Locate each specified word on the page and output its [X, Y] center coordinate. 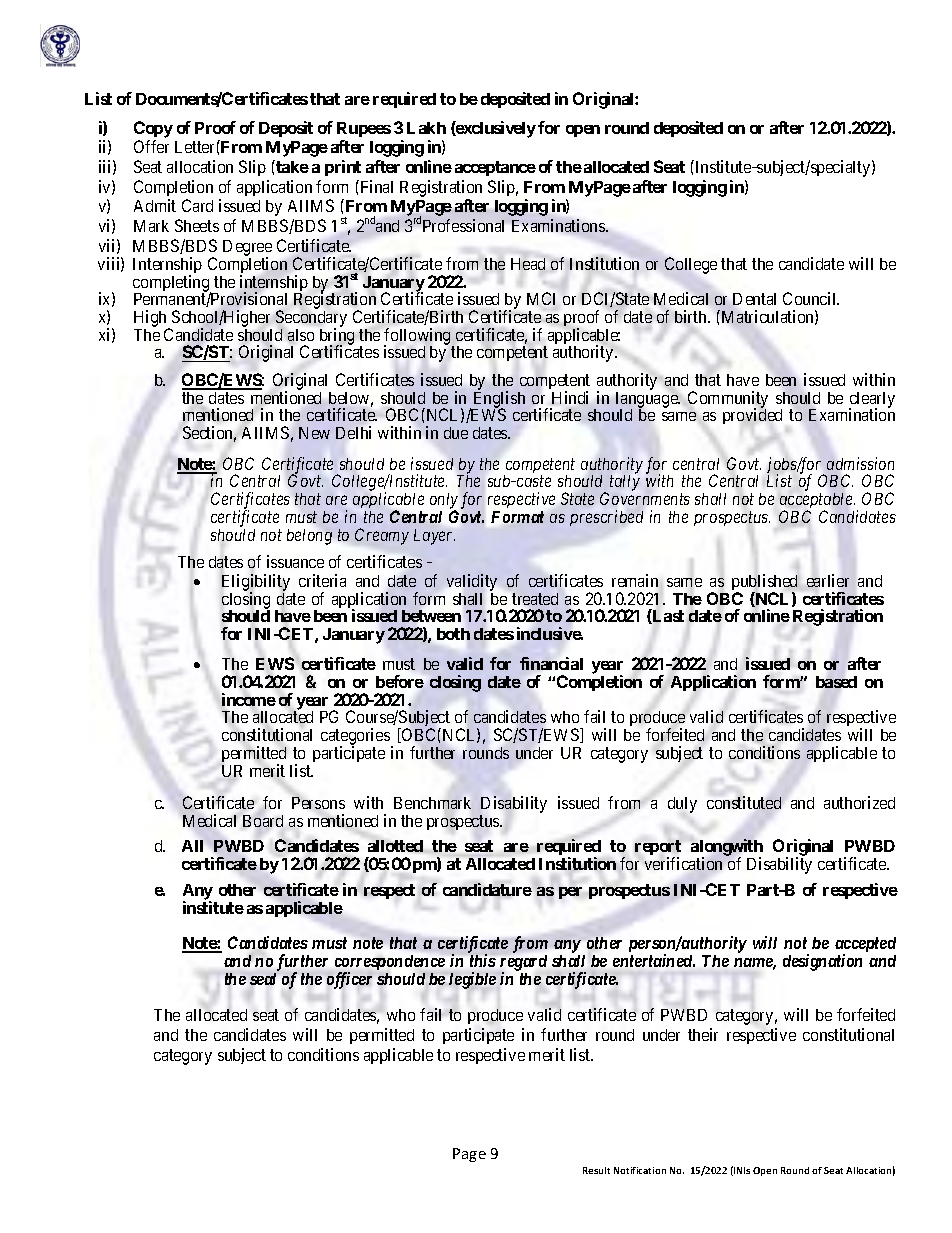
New [314, 433]
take [291, 166]
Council [811, 298]
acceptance [495, 168]
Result [596, 1170]
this [483, 960]
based [836, 682]
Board [263, 821]
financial [551, 663]
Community [728, 400]
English [498, 400]
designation [822, 962]
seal [263, 979]
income [249, 699]
